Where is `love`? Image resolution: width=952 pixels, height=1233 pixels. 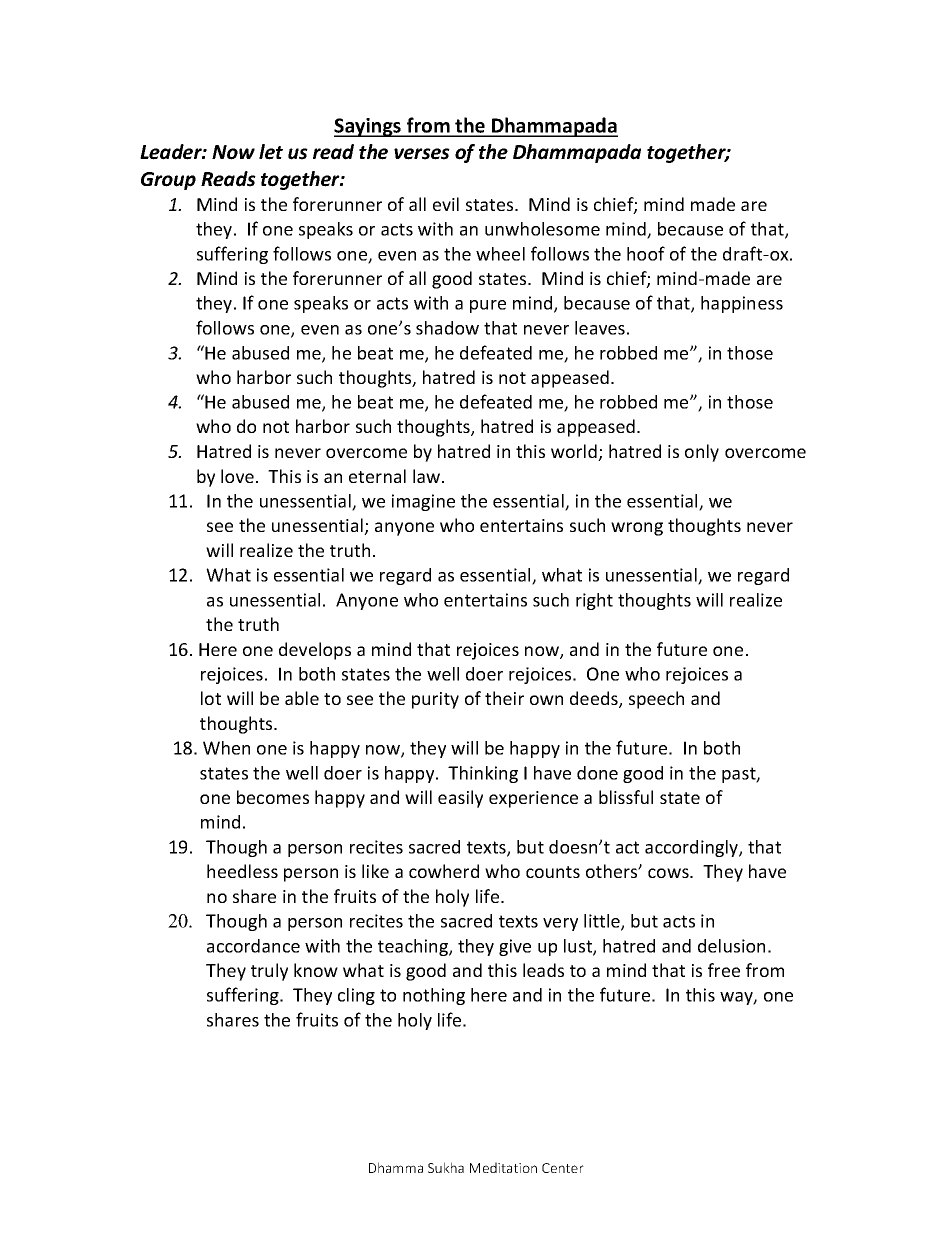 love is located at coordinates (237, 476).
